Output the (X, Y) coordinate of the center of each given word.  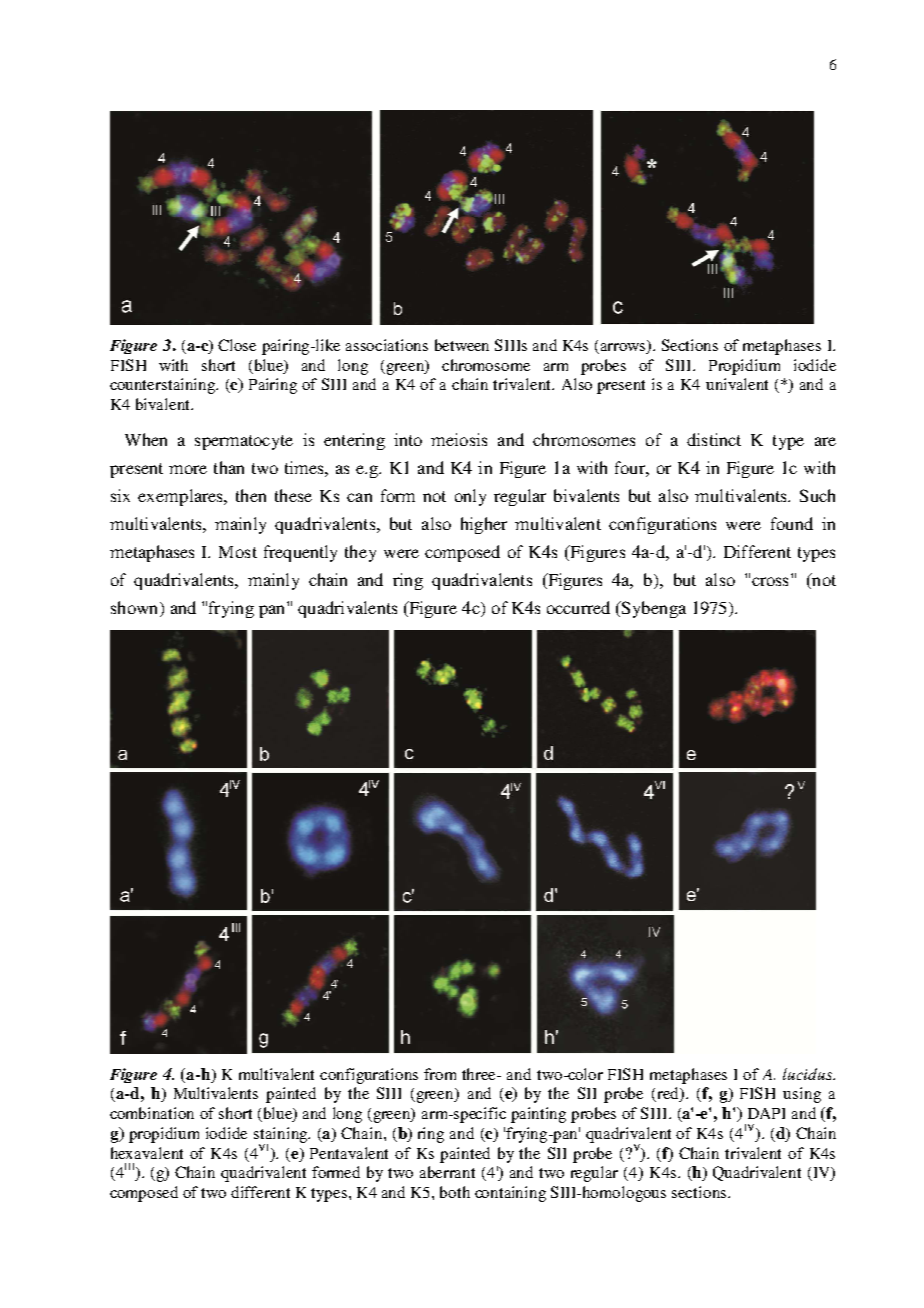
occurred (578, 607)
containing (510, 1194)
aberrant (447, 1172)
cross (770, 581)
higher (484, 525)
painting (538, 1115)
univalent (737, 384)
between (462, 345)
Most (238, 552)
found (792, 523)
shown (136, 607)
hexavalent (147, 1153)
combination (152, 1113)
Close (237, 345)
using (802, 1095)
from (440, 1074)
